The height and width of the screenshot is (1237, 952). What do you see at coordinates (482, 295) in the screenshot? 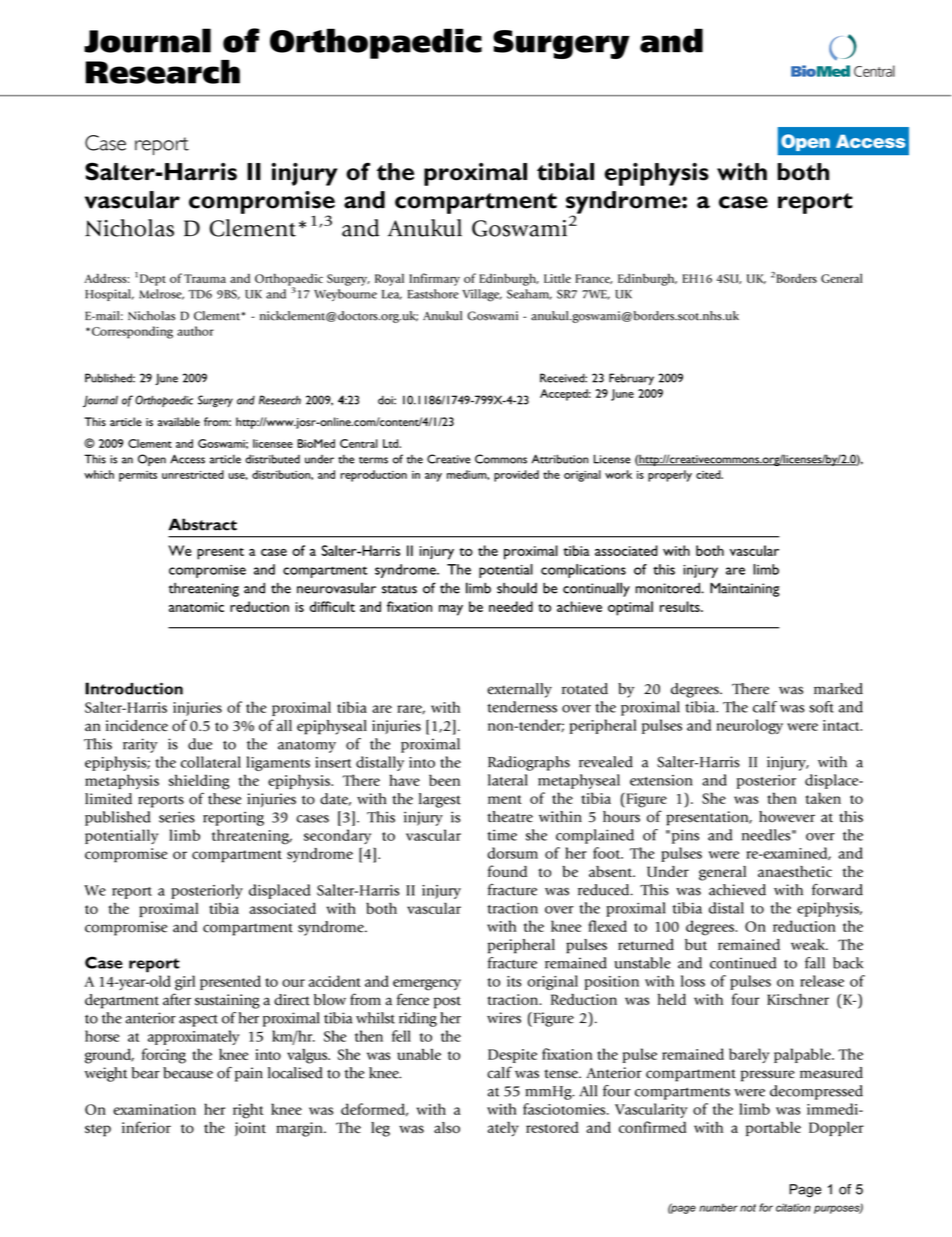
I see `Village` at bounding box center [482, 295].
